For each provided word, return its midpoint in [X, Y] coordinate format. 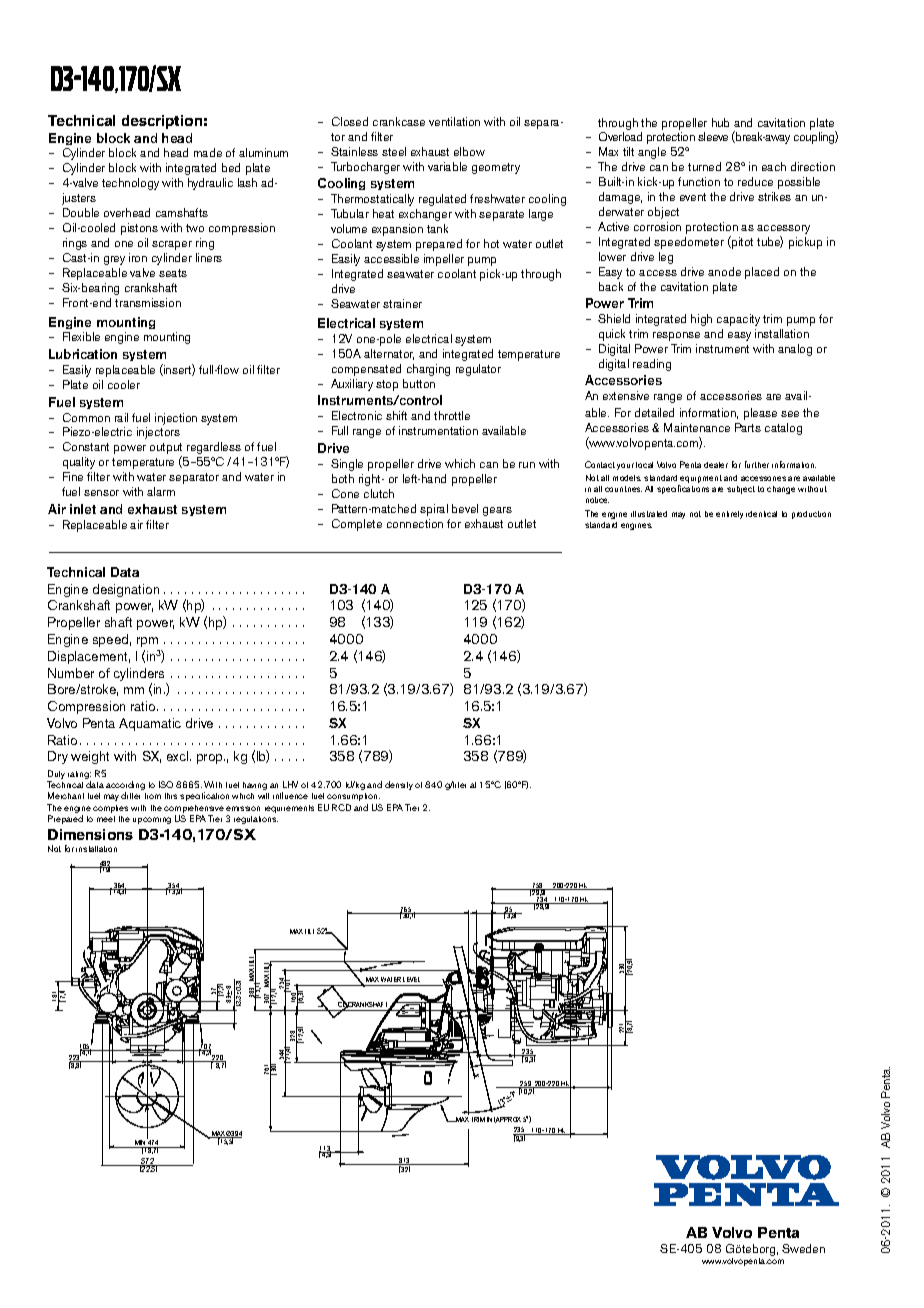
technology [130, 184]
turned [704, 166]
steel [394, 151]
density [399, 785]
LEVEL [411, 979]
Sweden [803, 1248]
